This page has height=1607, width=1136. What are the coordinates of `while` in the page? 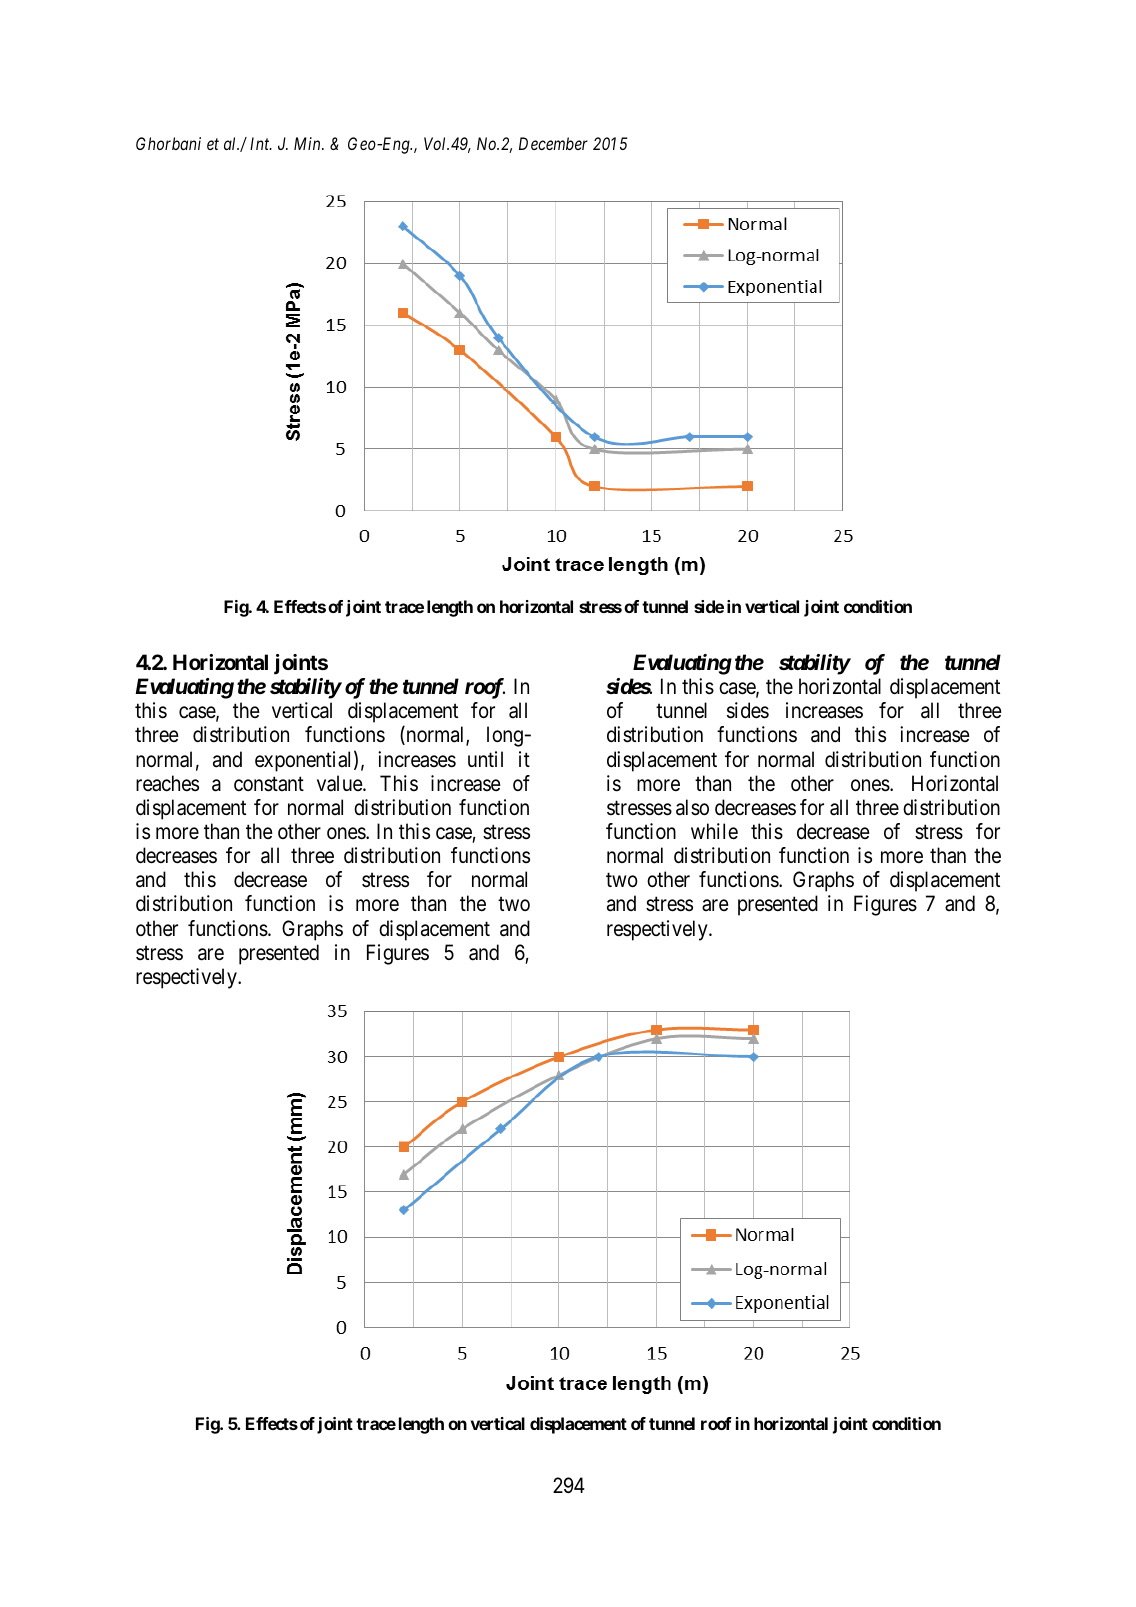 It's located at (714, 831).
